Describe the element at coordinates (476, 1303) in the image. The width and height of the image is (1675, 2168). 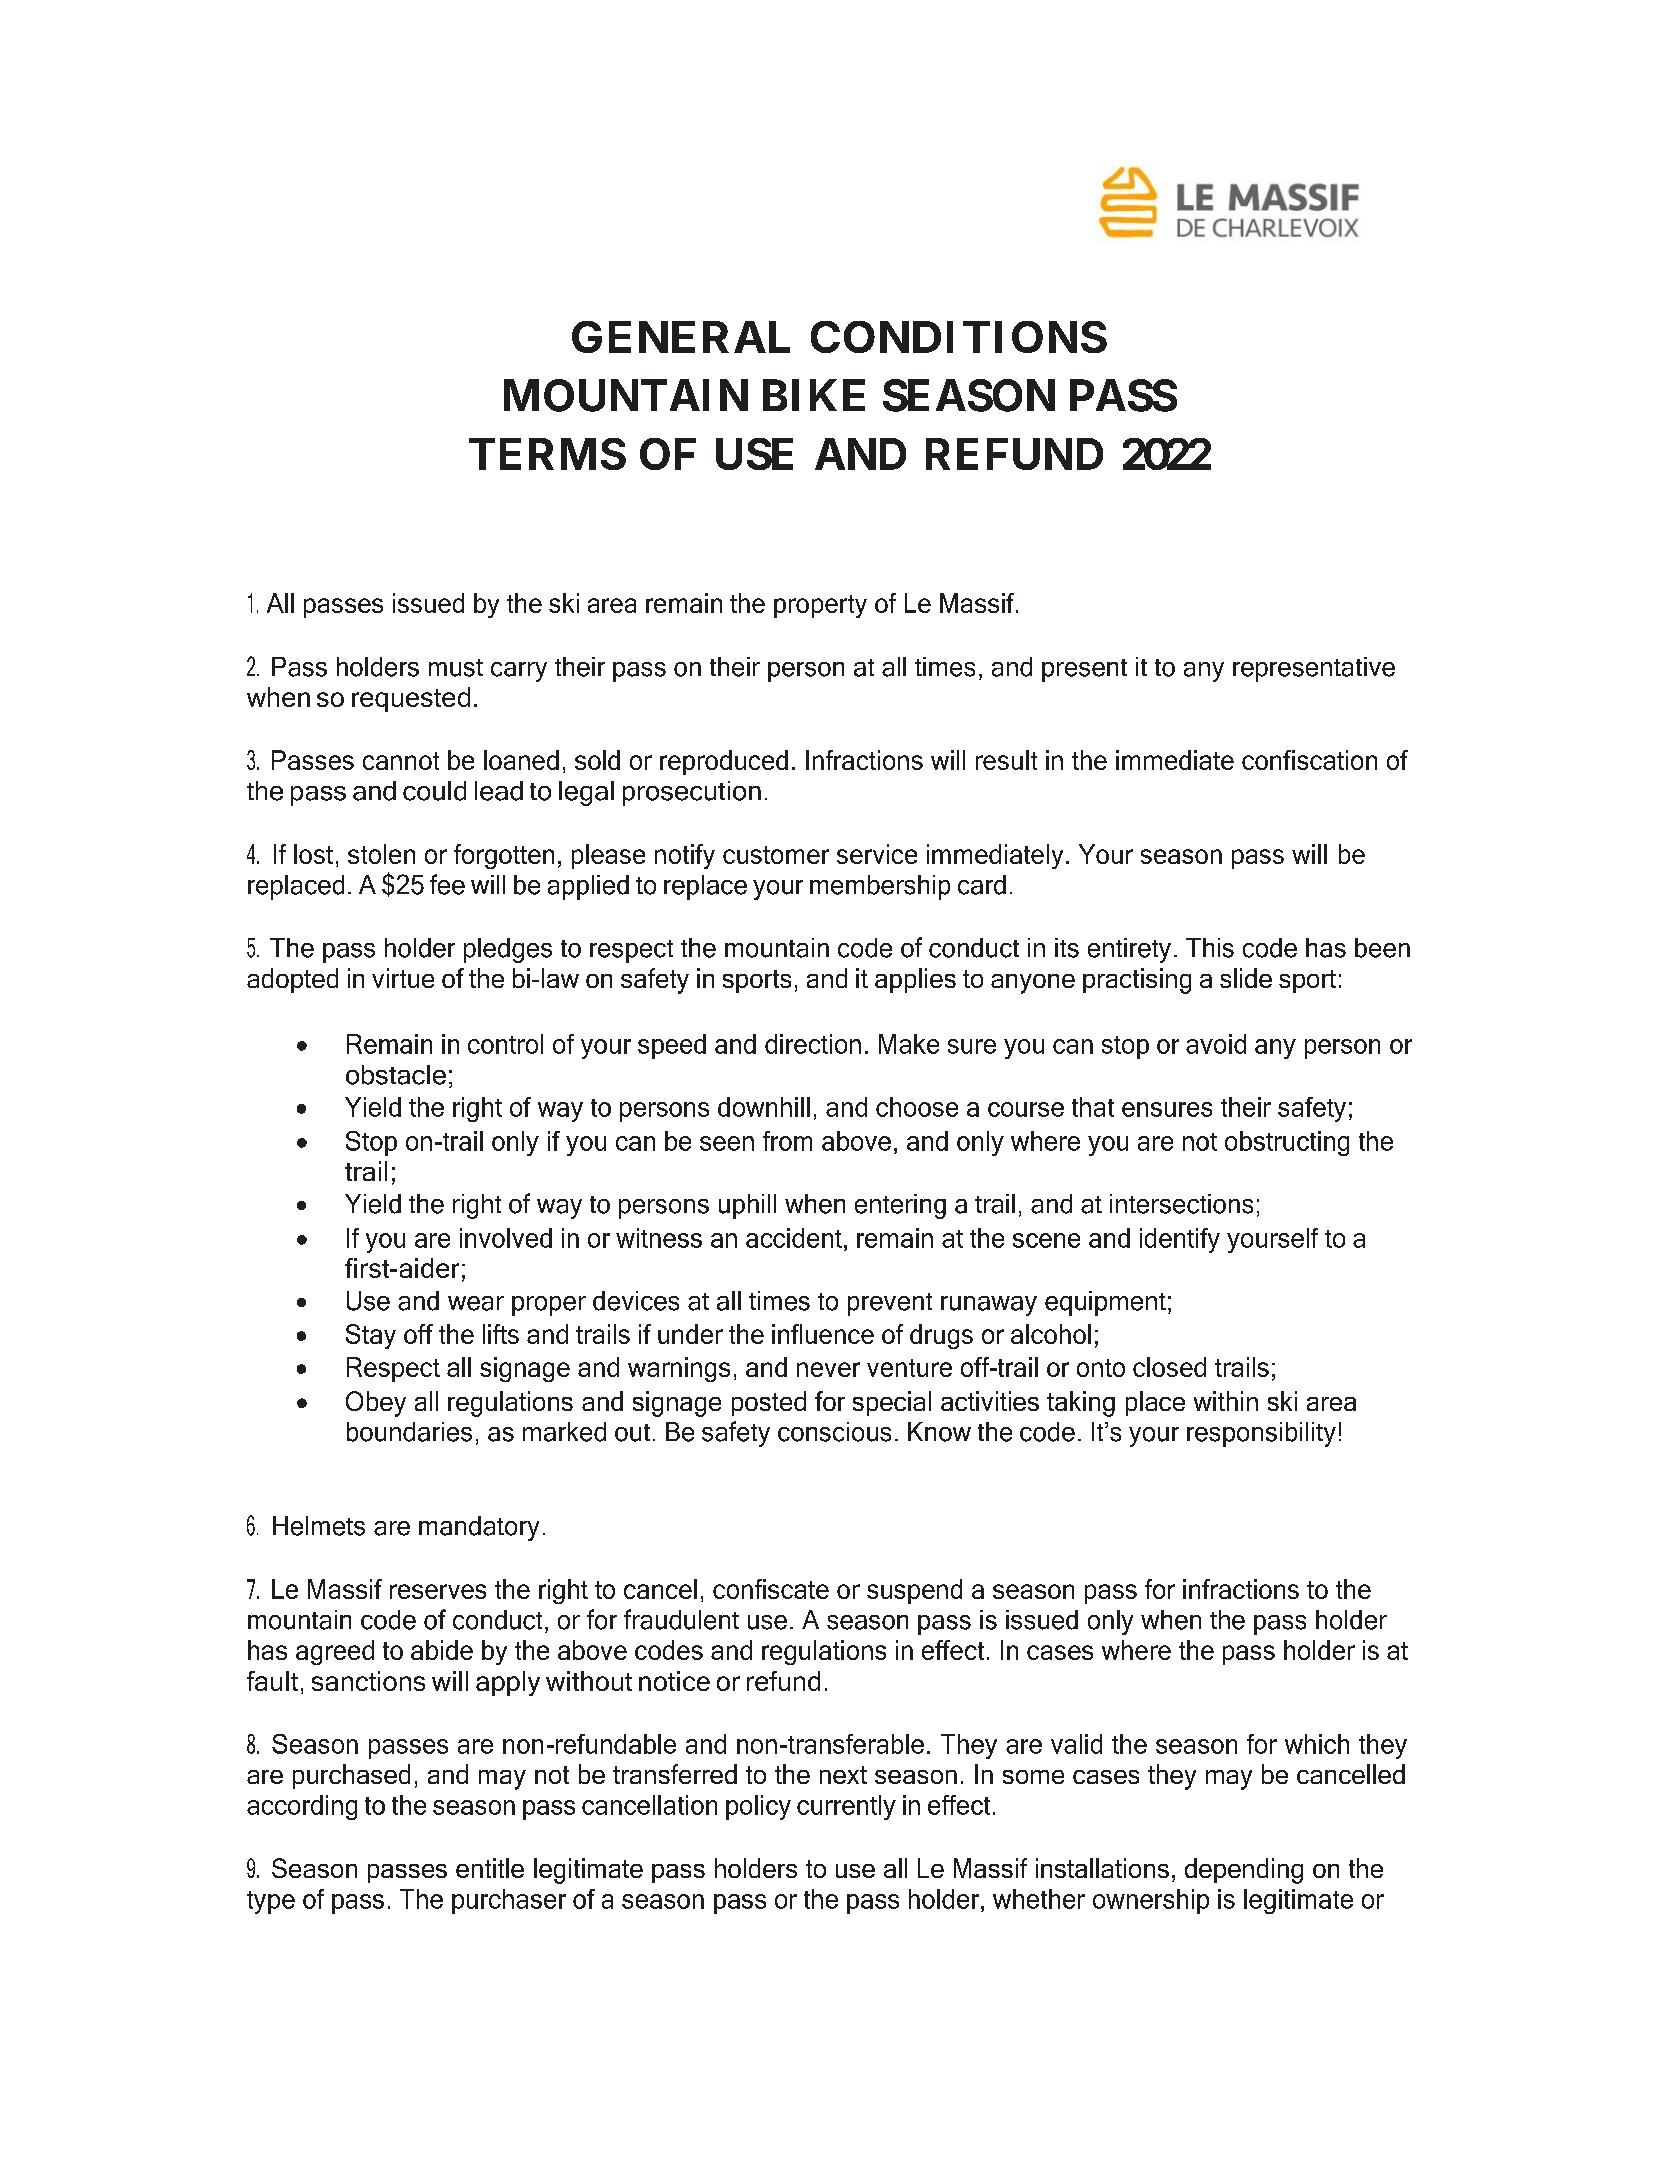
I see `wear` at that location.
